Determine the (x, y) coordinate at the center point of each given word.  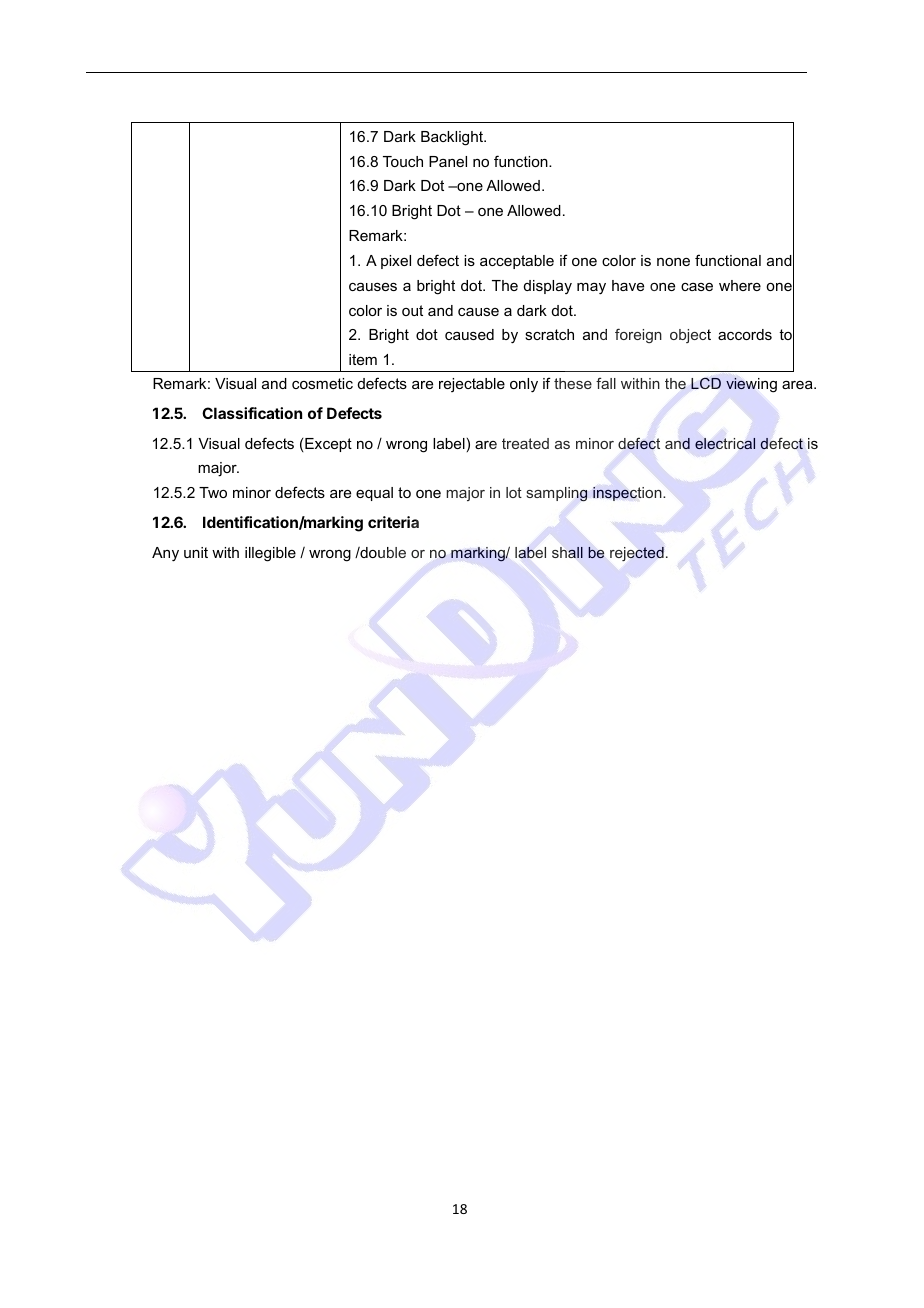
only (524, 385)
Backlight (453, 138)
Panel (448, 161)
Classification (252, 413)
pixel (396, 262)
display (548, 287)
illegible (270, 554)
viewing (751, 385)
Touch (403, 161)
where (740, 285)
